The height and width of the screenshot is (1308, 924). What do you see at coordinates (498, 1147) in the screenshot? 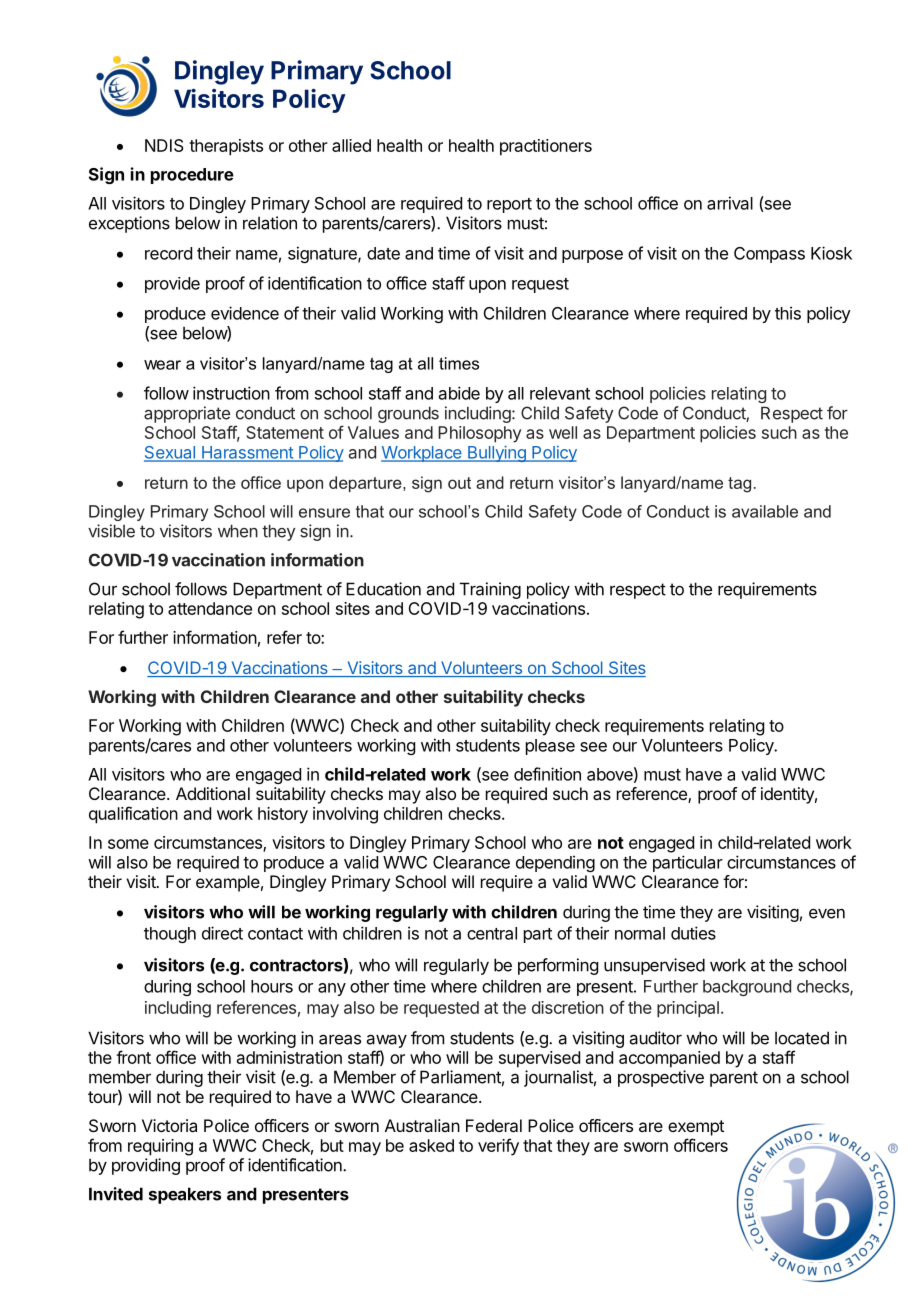
I see `verify` at bounding box center [498, 1147].
